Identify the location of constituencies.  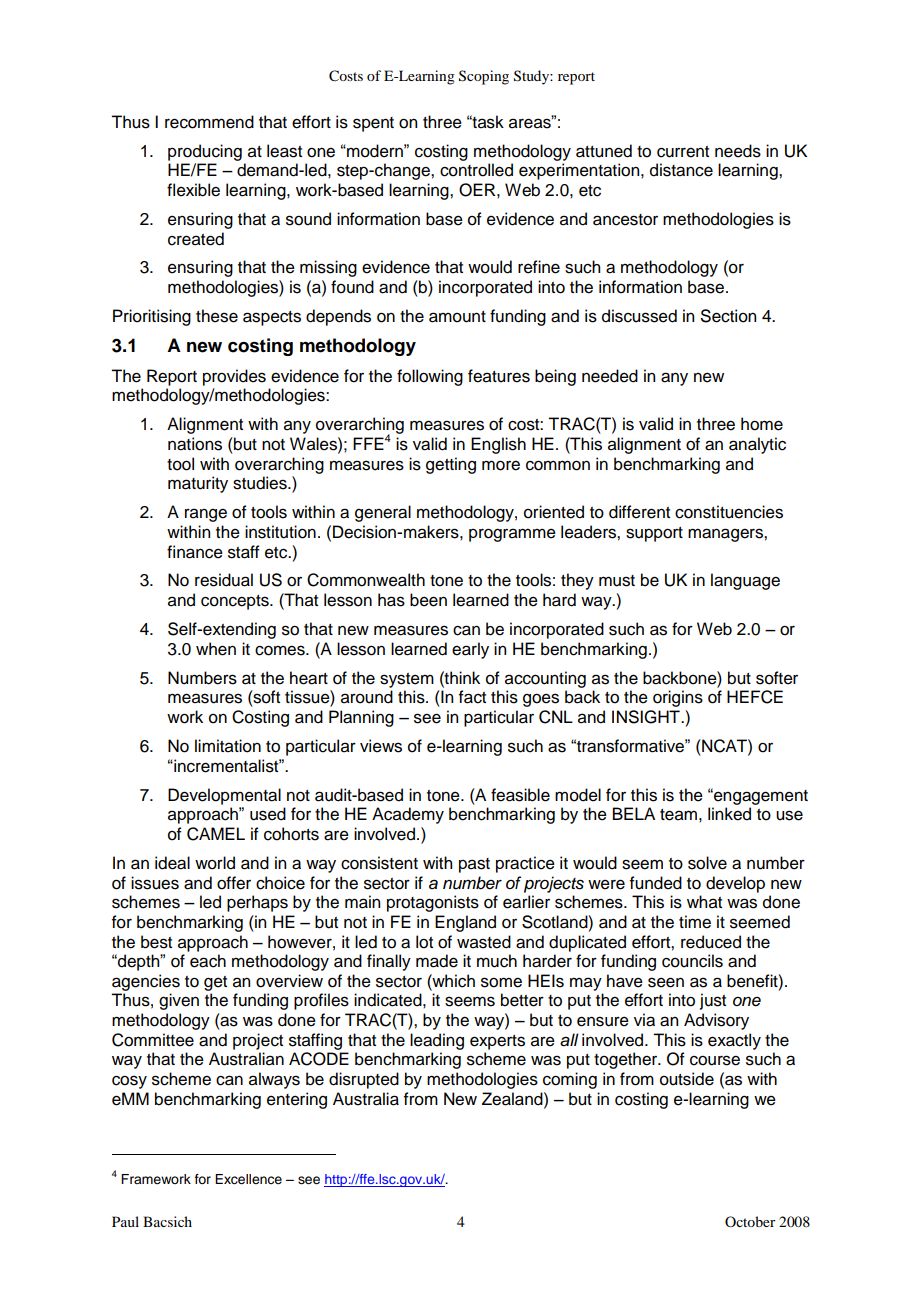
(729, 512).
